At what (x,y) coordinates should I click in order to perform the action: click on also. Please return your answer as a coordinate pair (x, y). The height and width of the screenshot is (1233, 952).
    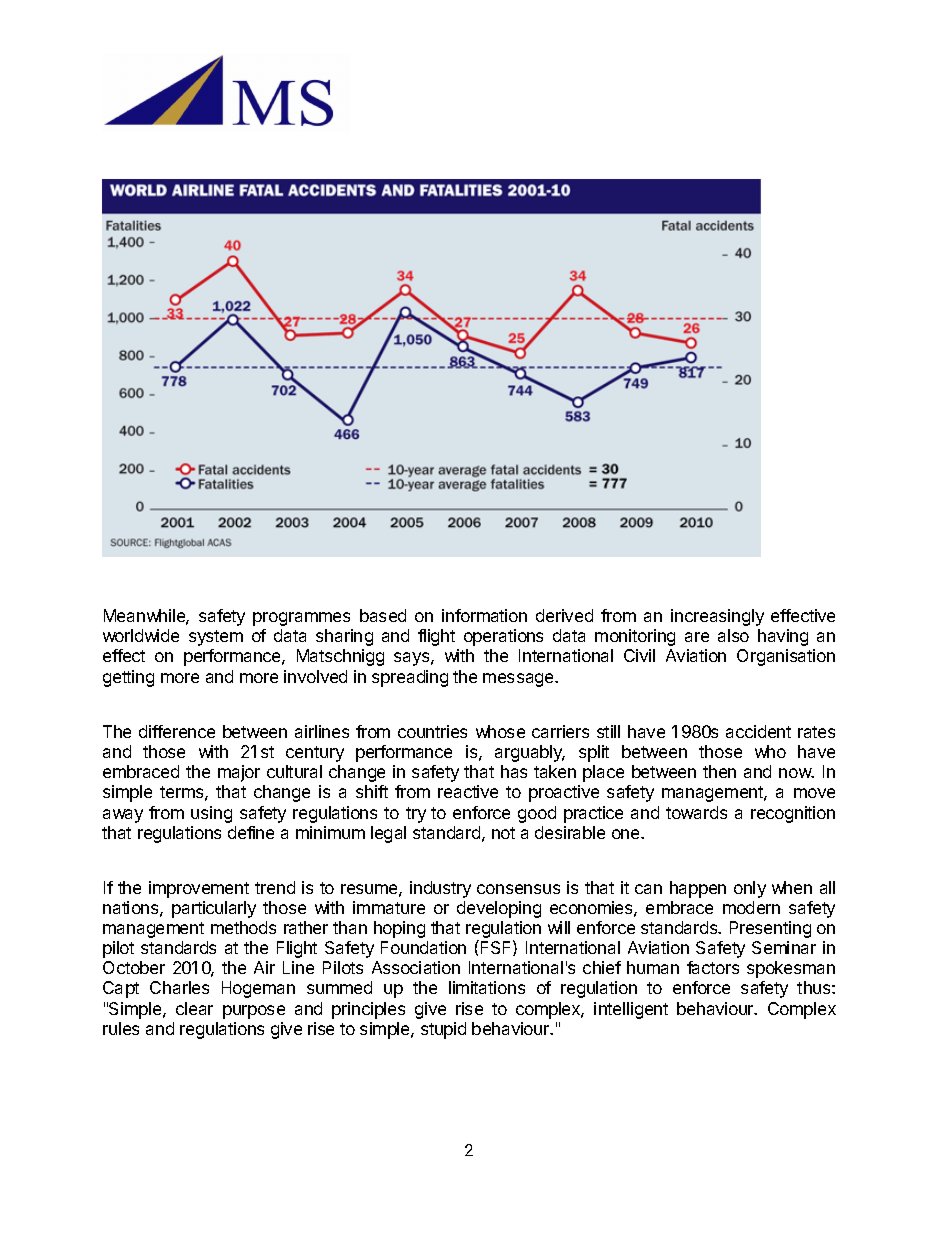
    Looking at the image, I should click on (733, 635).
